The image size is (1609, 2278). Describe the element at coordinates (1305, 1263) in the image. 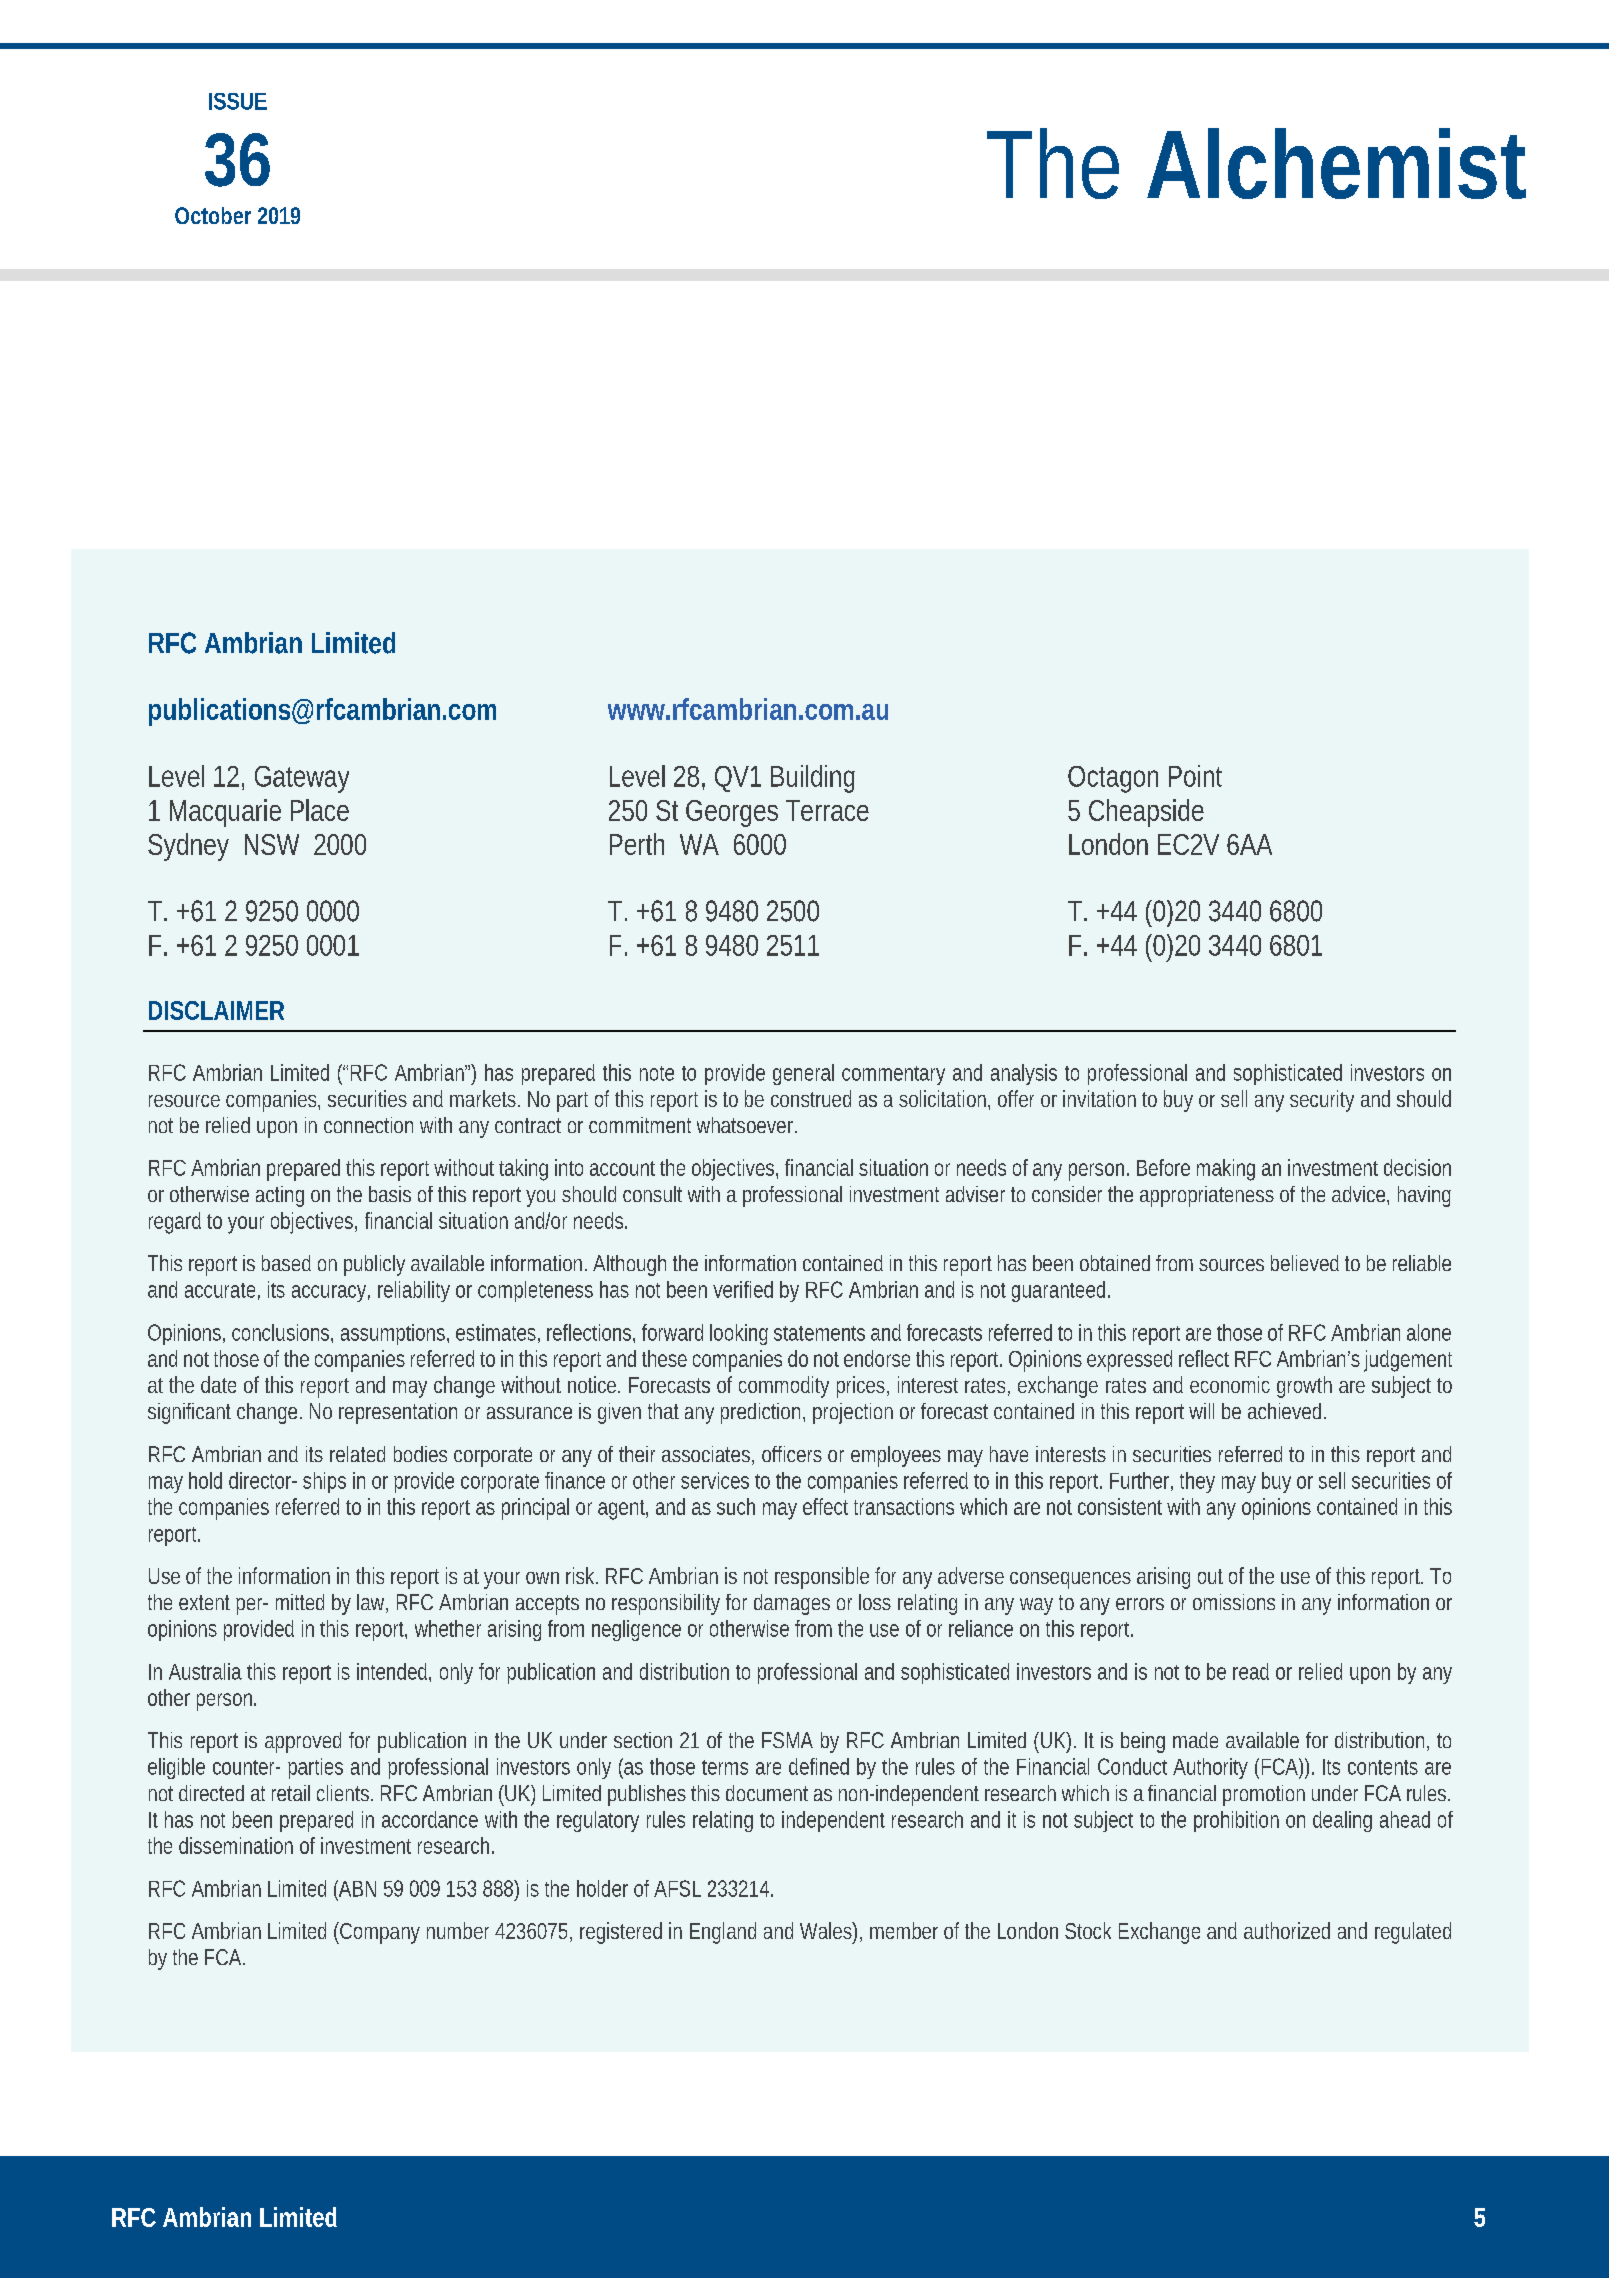

I see `believed` at that location.
